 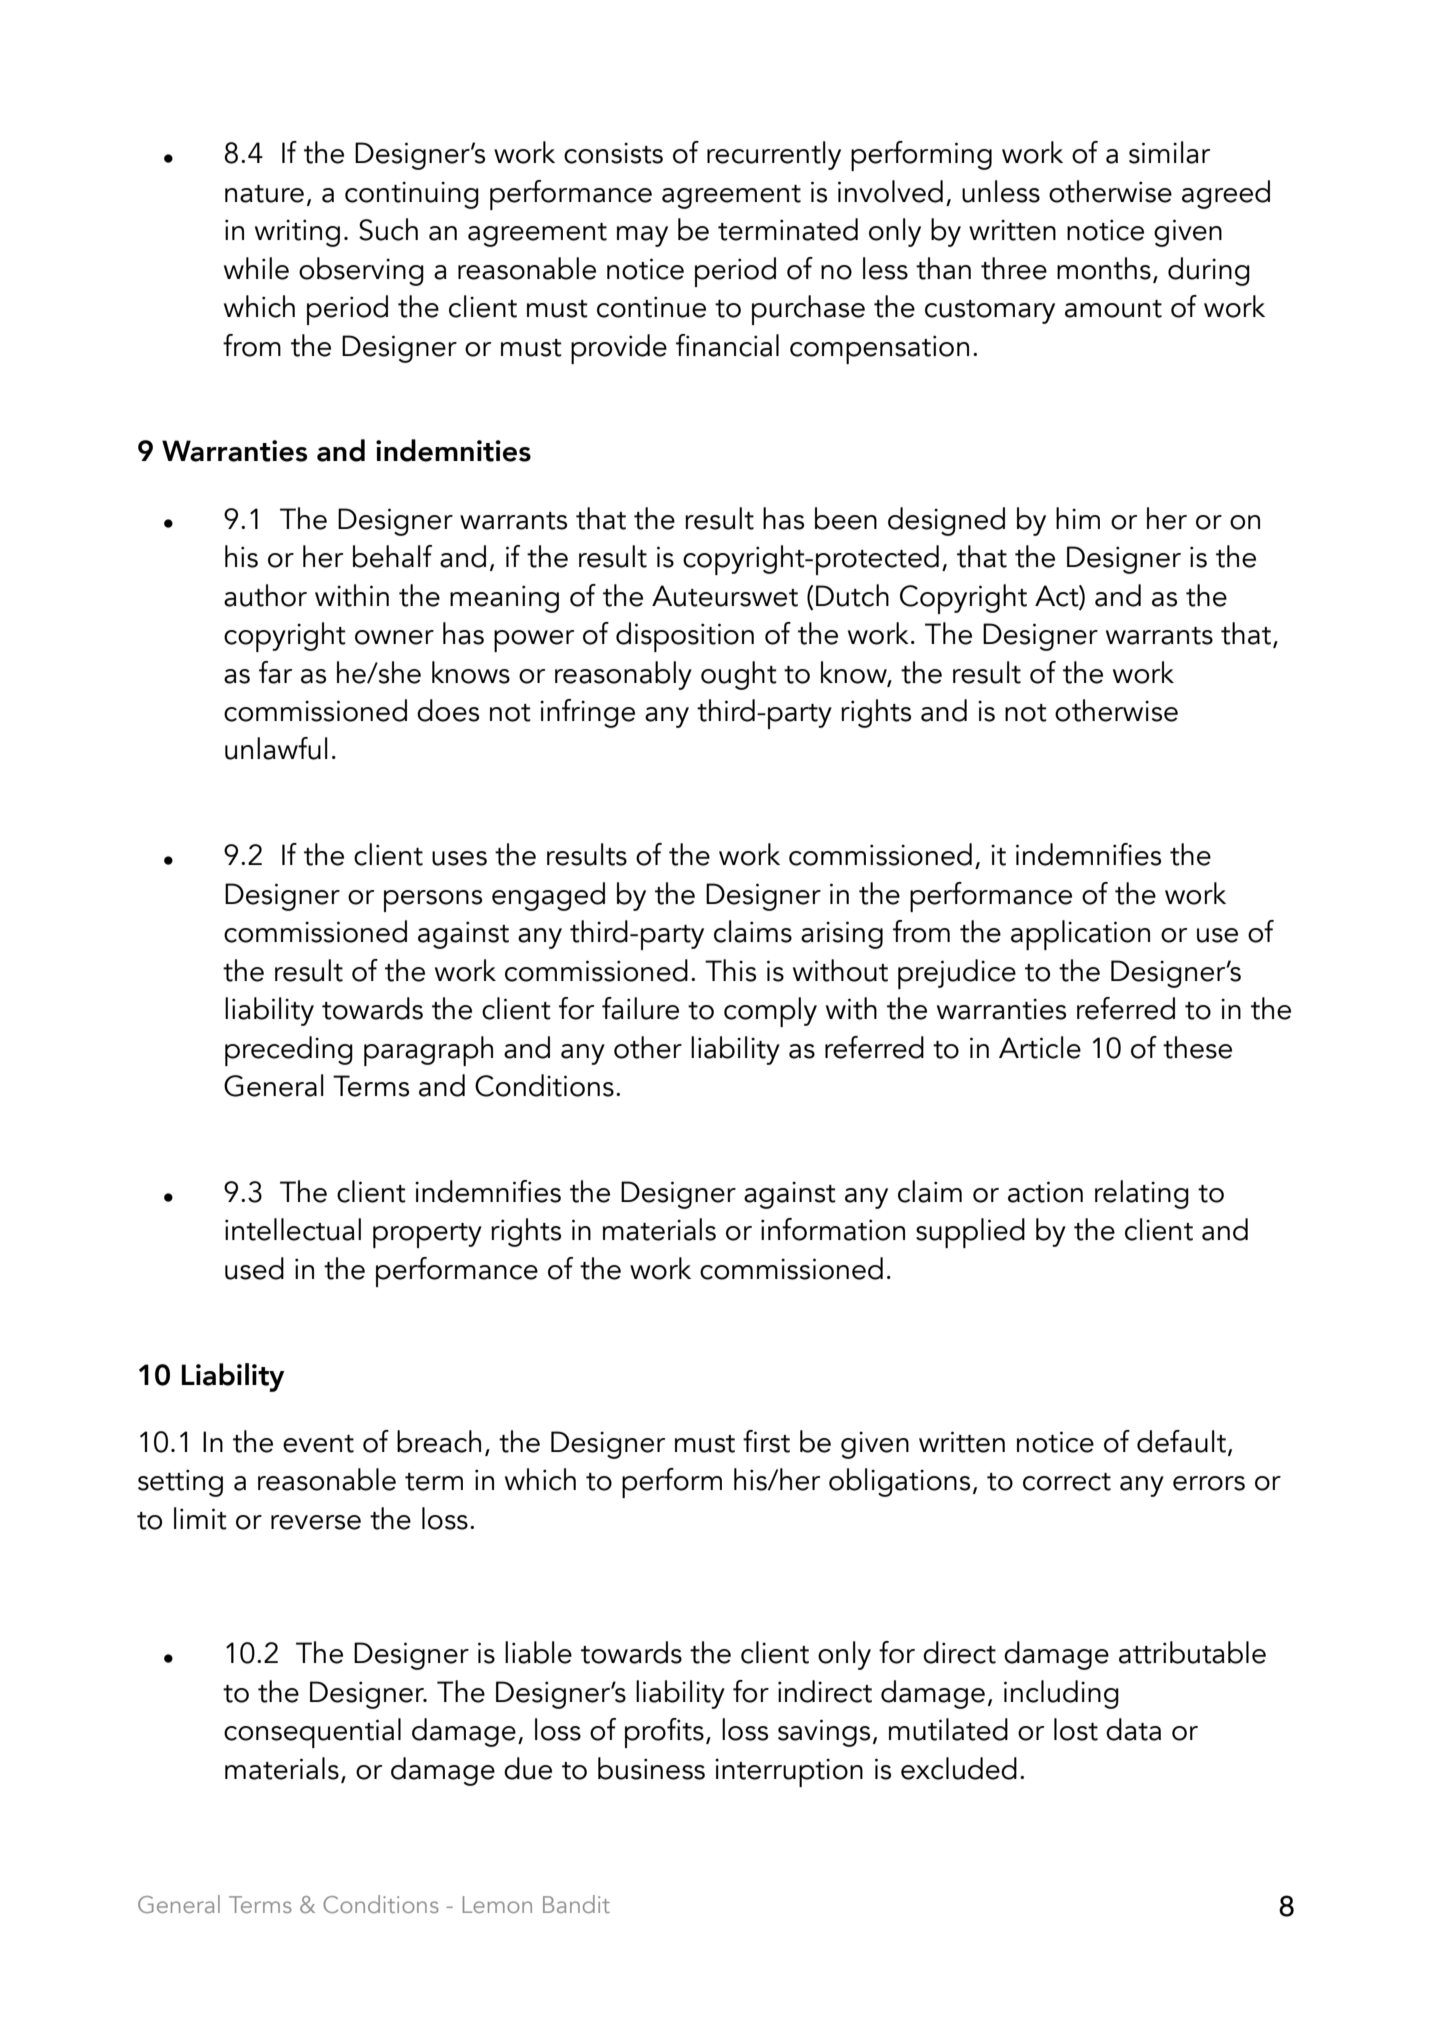 I want to click on writing, so click(x=297, y=233).
